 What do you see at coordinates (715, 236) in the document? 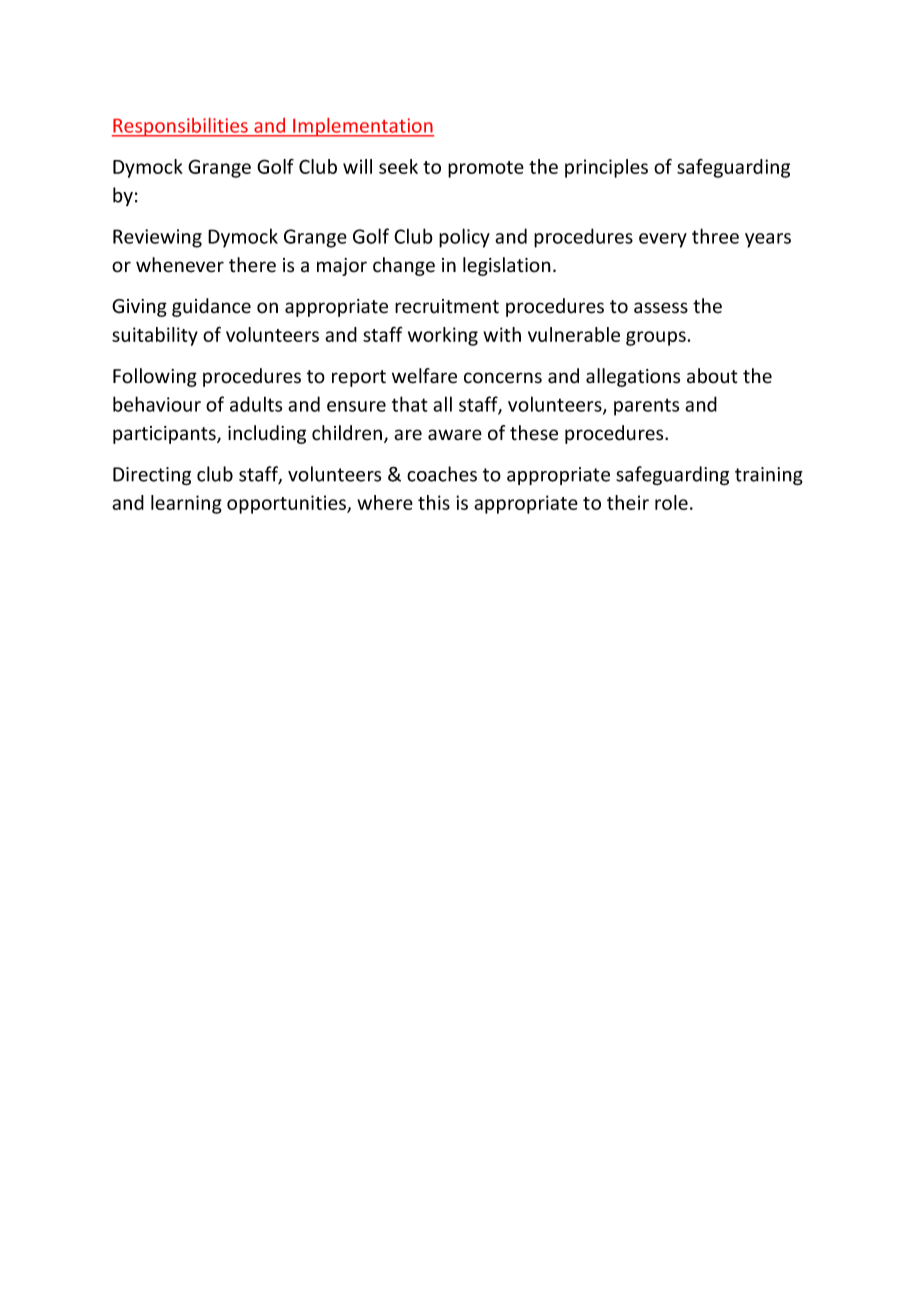
I see `three` at bounding box center [715, 236].
